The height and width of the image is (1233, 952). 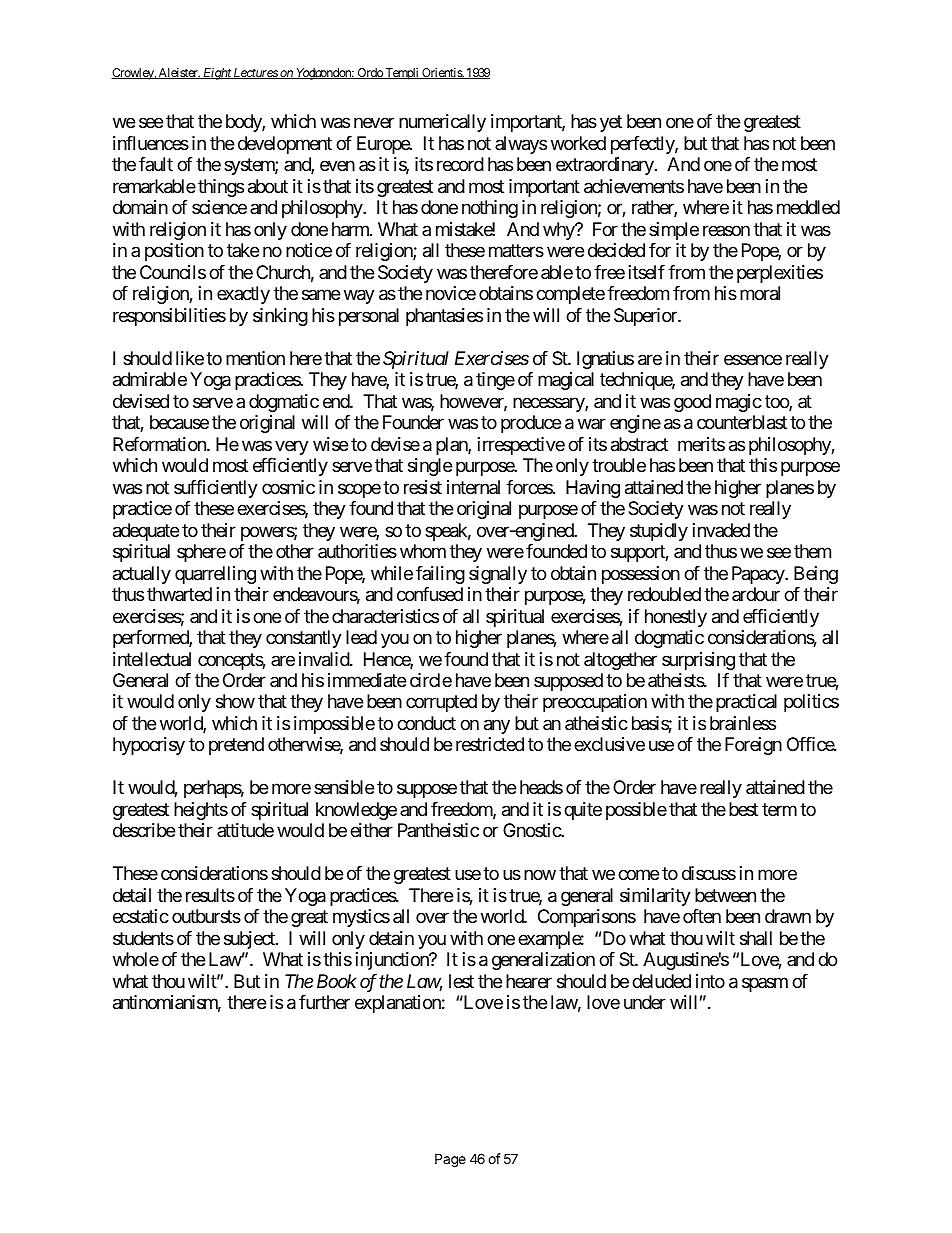 What do you see at coordinates (324, 1002) in the image?
I see `further` at bounding box center [324, 1002].
